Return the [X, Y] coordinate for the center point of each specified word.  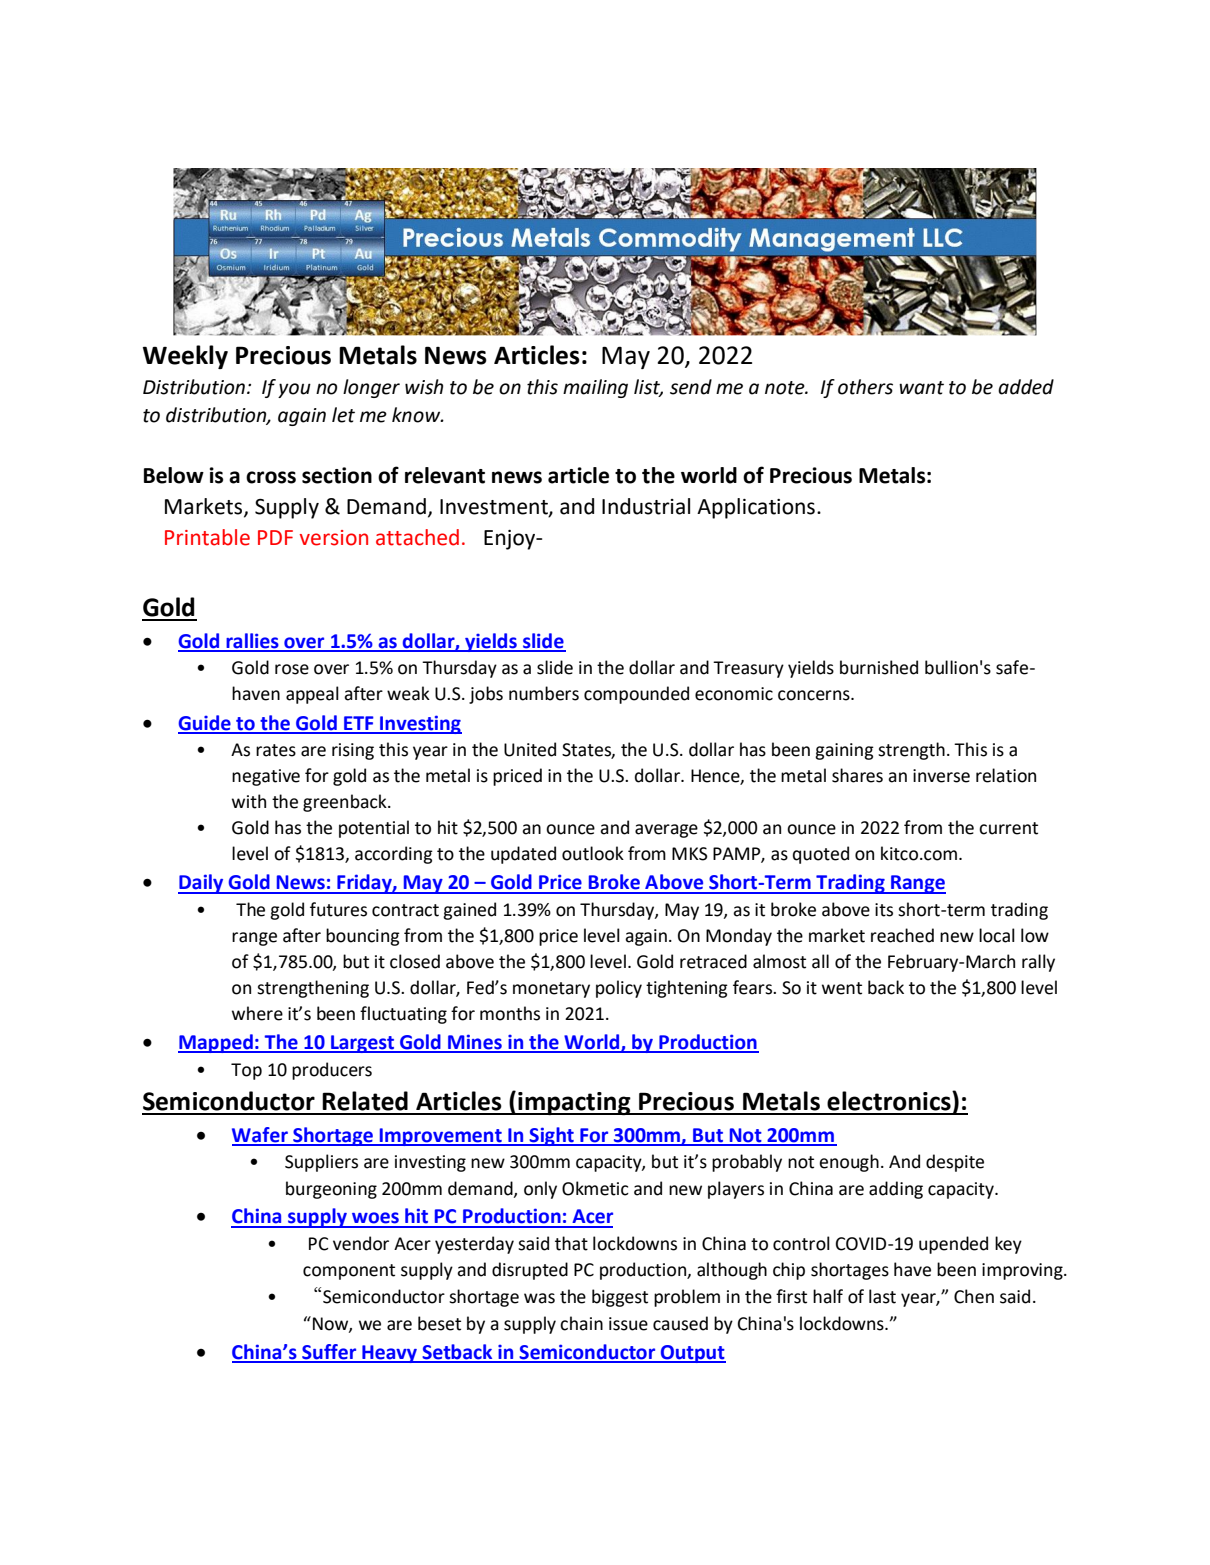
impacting [574, 1103]
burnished [879, 667]
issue [628, 1324]
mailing [595, 388]
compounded [636, 695]
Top [246, 1071]
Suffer [329, 1353]
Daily [202, 884]
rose [292, 669]
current [1008, 828]
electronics [890, 1101]
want [921, 388]
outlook [593, 853]
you [294, 390]
